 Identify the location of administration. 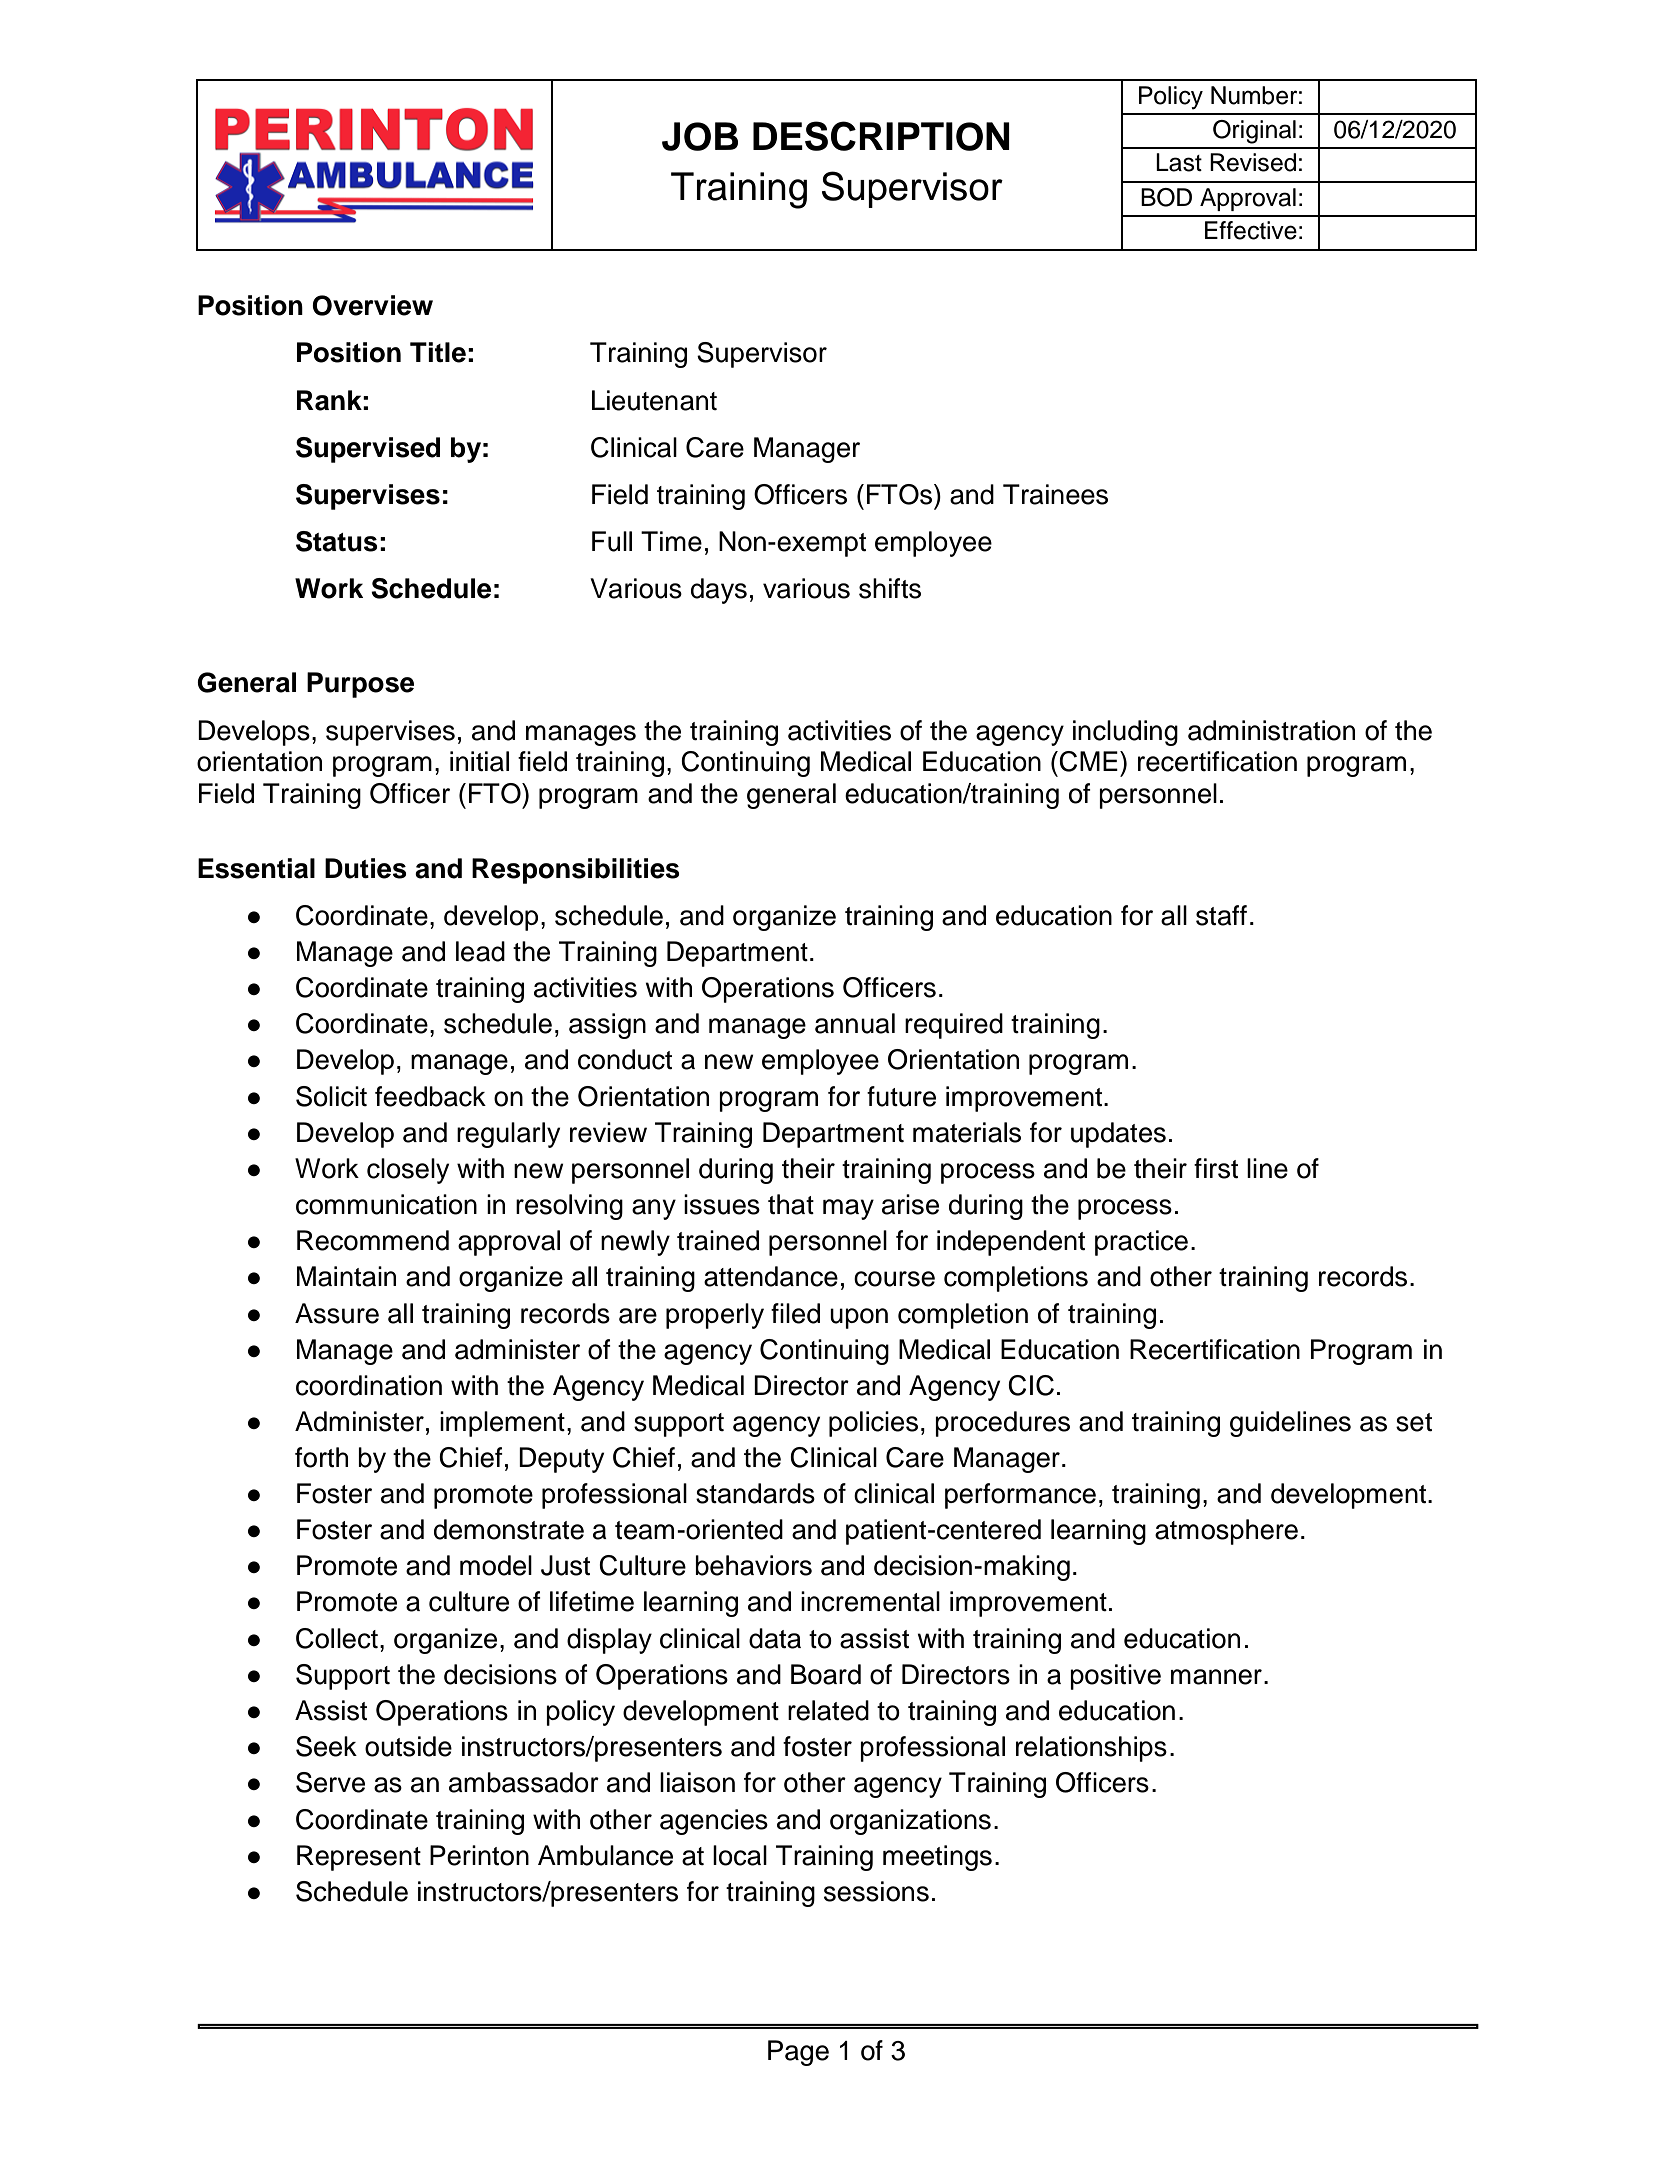
(1271, 730).
